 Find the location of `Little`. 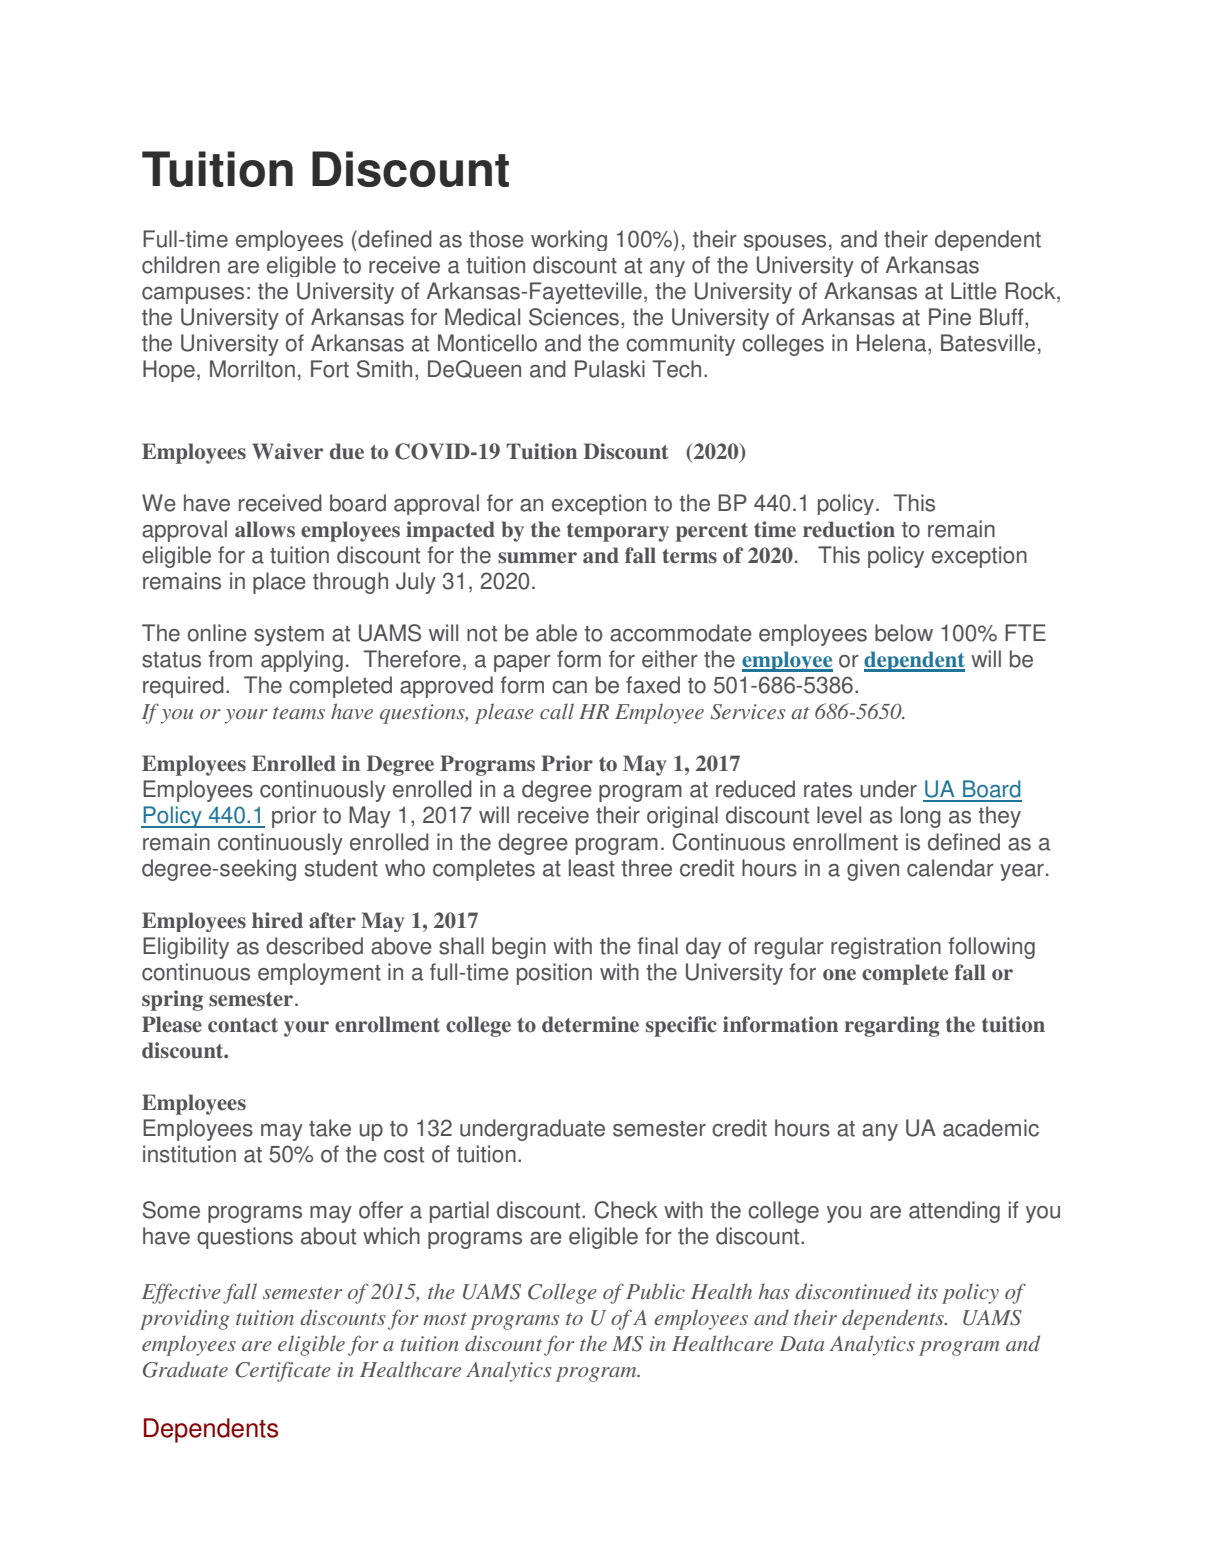

Little is located at coordinates (974, 291).
